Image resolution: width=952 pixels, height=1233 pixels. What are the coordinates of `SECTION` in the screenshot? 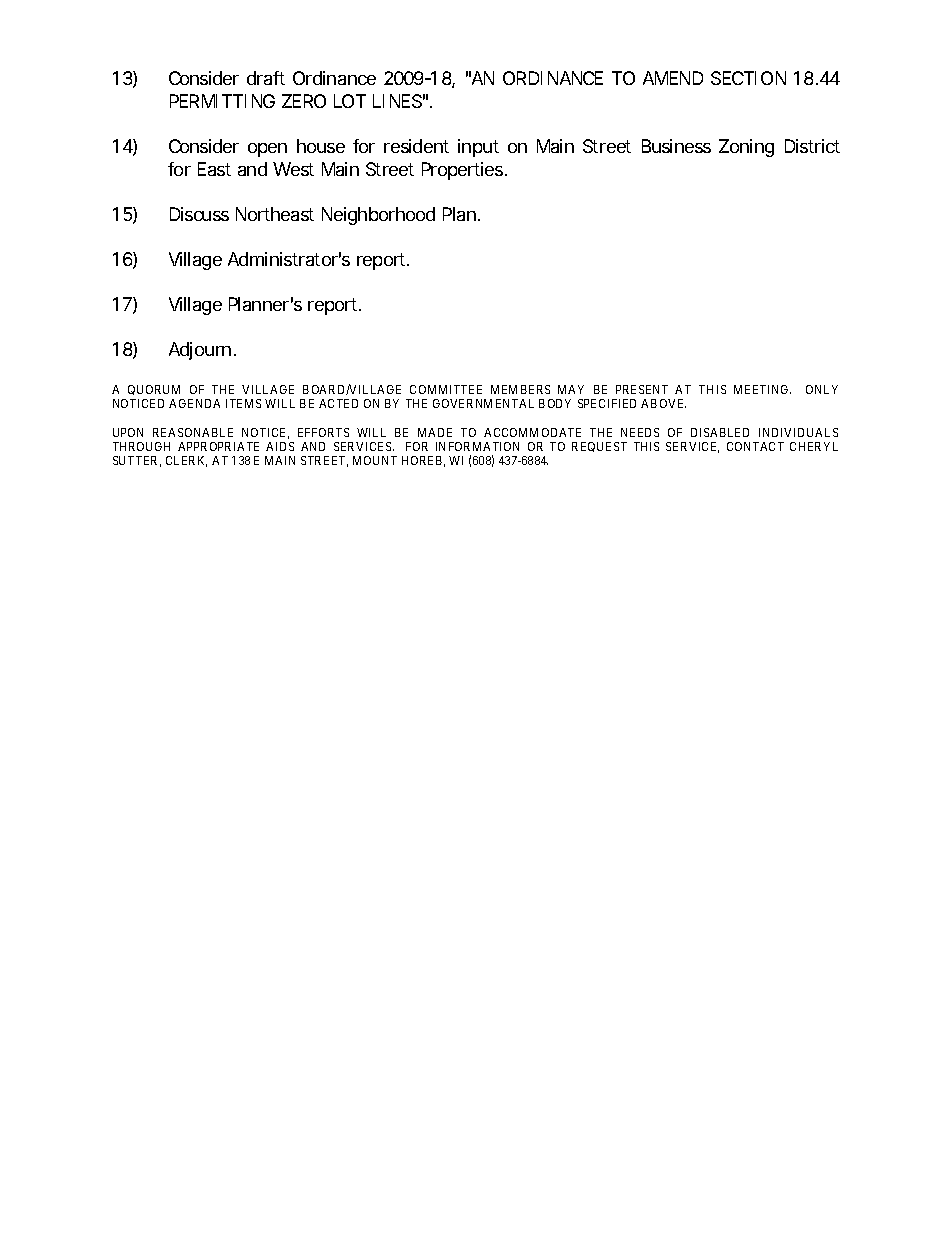 It's located at (748, 78).
